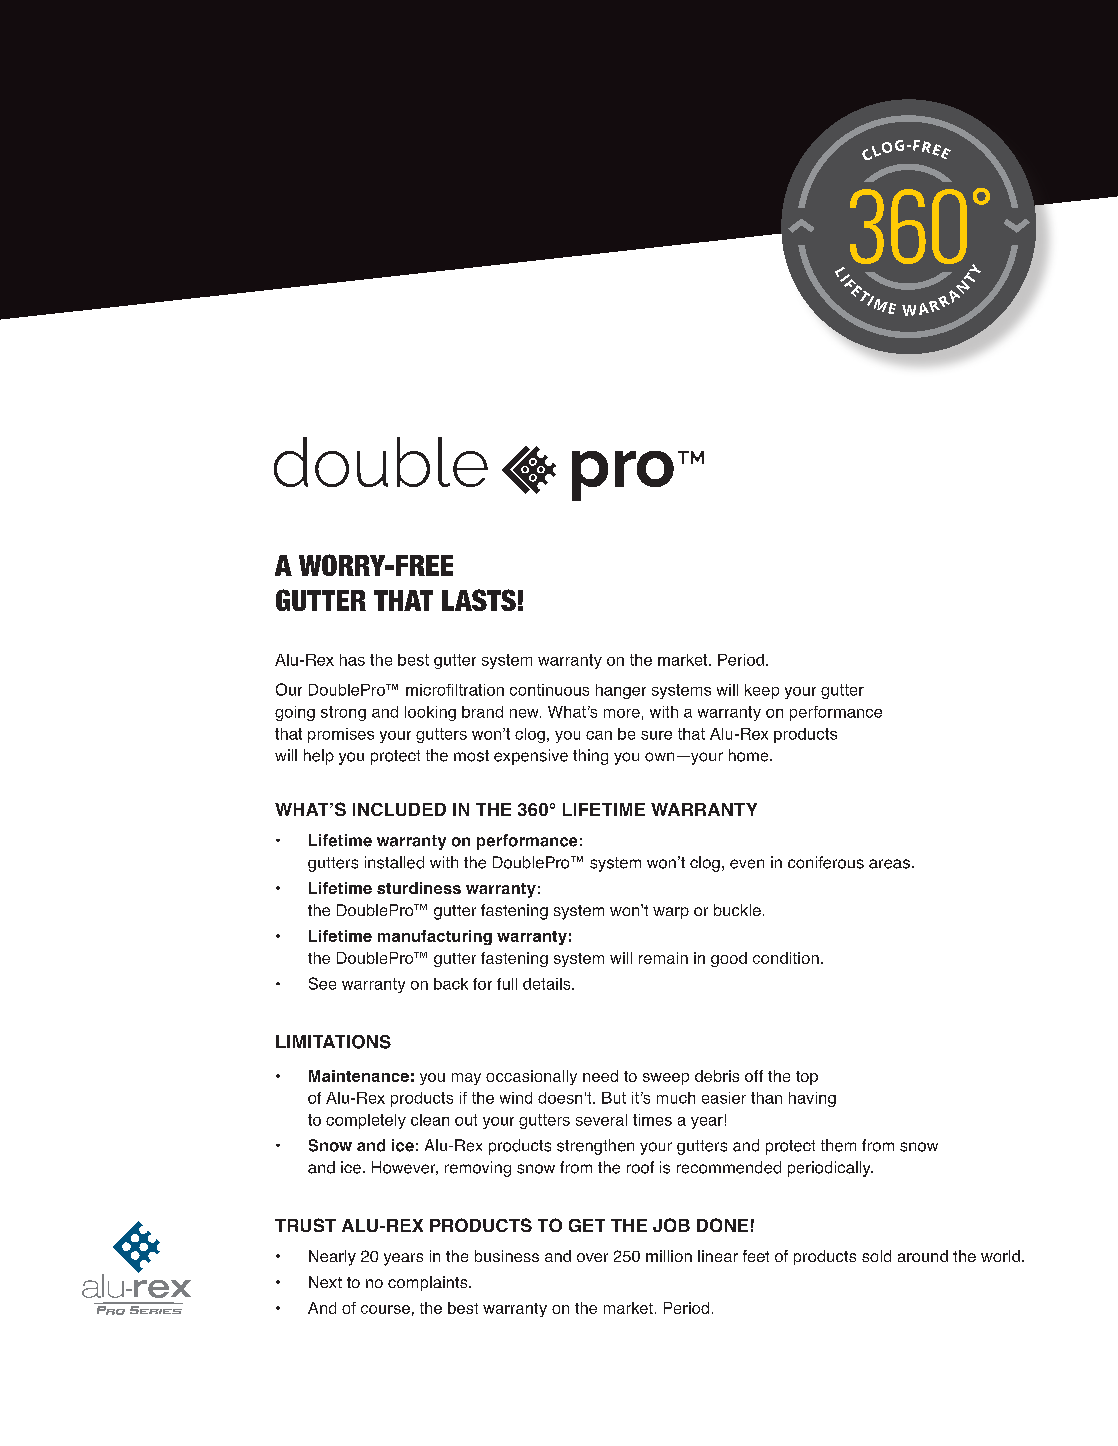 This screenshot has width=1118, height=1446. Describe the element at coordinates (762, 691) in the screenshot. I see `keep` at that location.
